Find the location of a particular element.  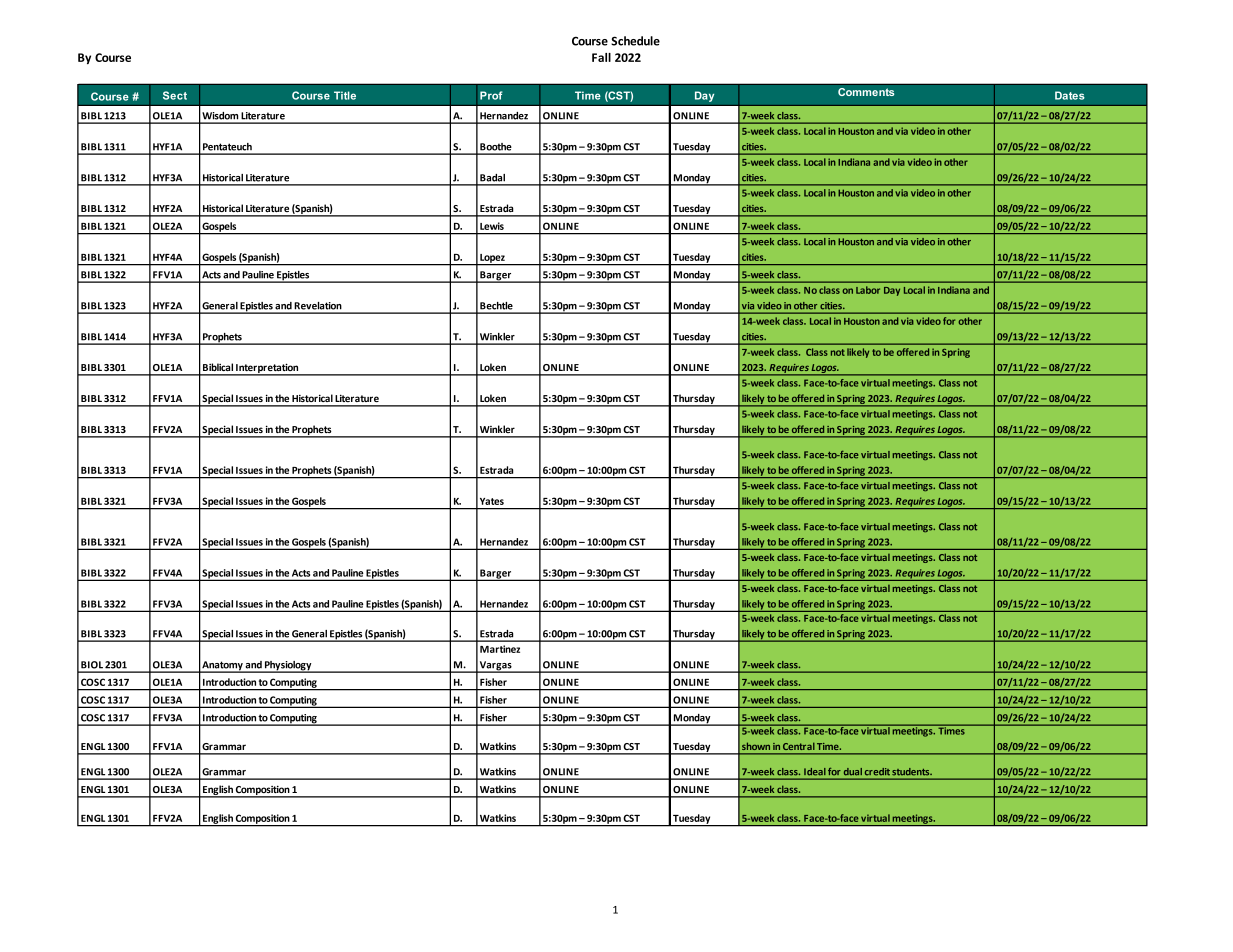

Fall is located at coordinates (601, 57).
